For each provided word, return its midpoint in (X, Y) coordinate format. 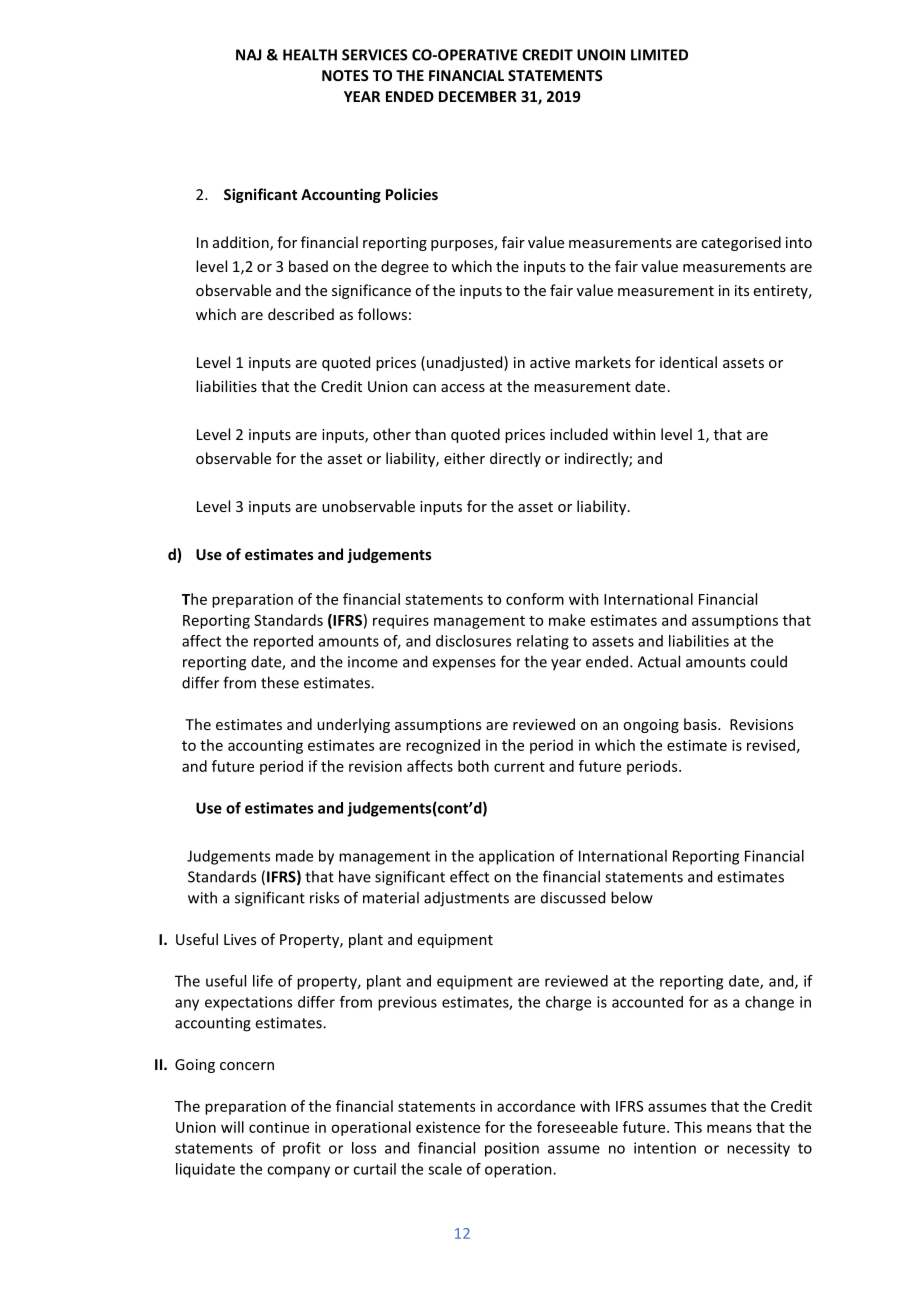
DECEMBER (478, 96)
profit (302, 1149)
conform (535, 599)
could (768, 661)
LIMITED (659, 55)
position (512, 1149)
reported (283, 642)
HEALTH (310, 55)
